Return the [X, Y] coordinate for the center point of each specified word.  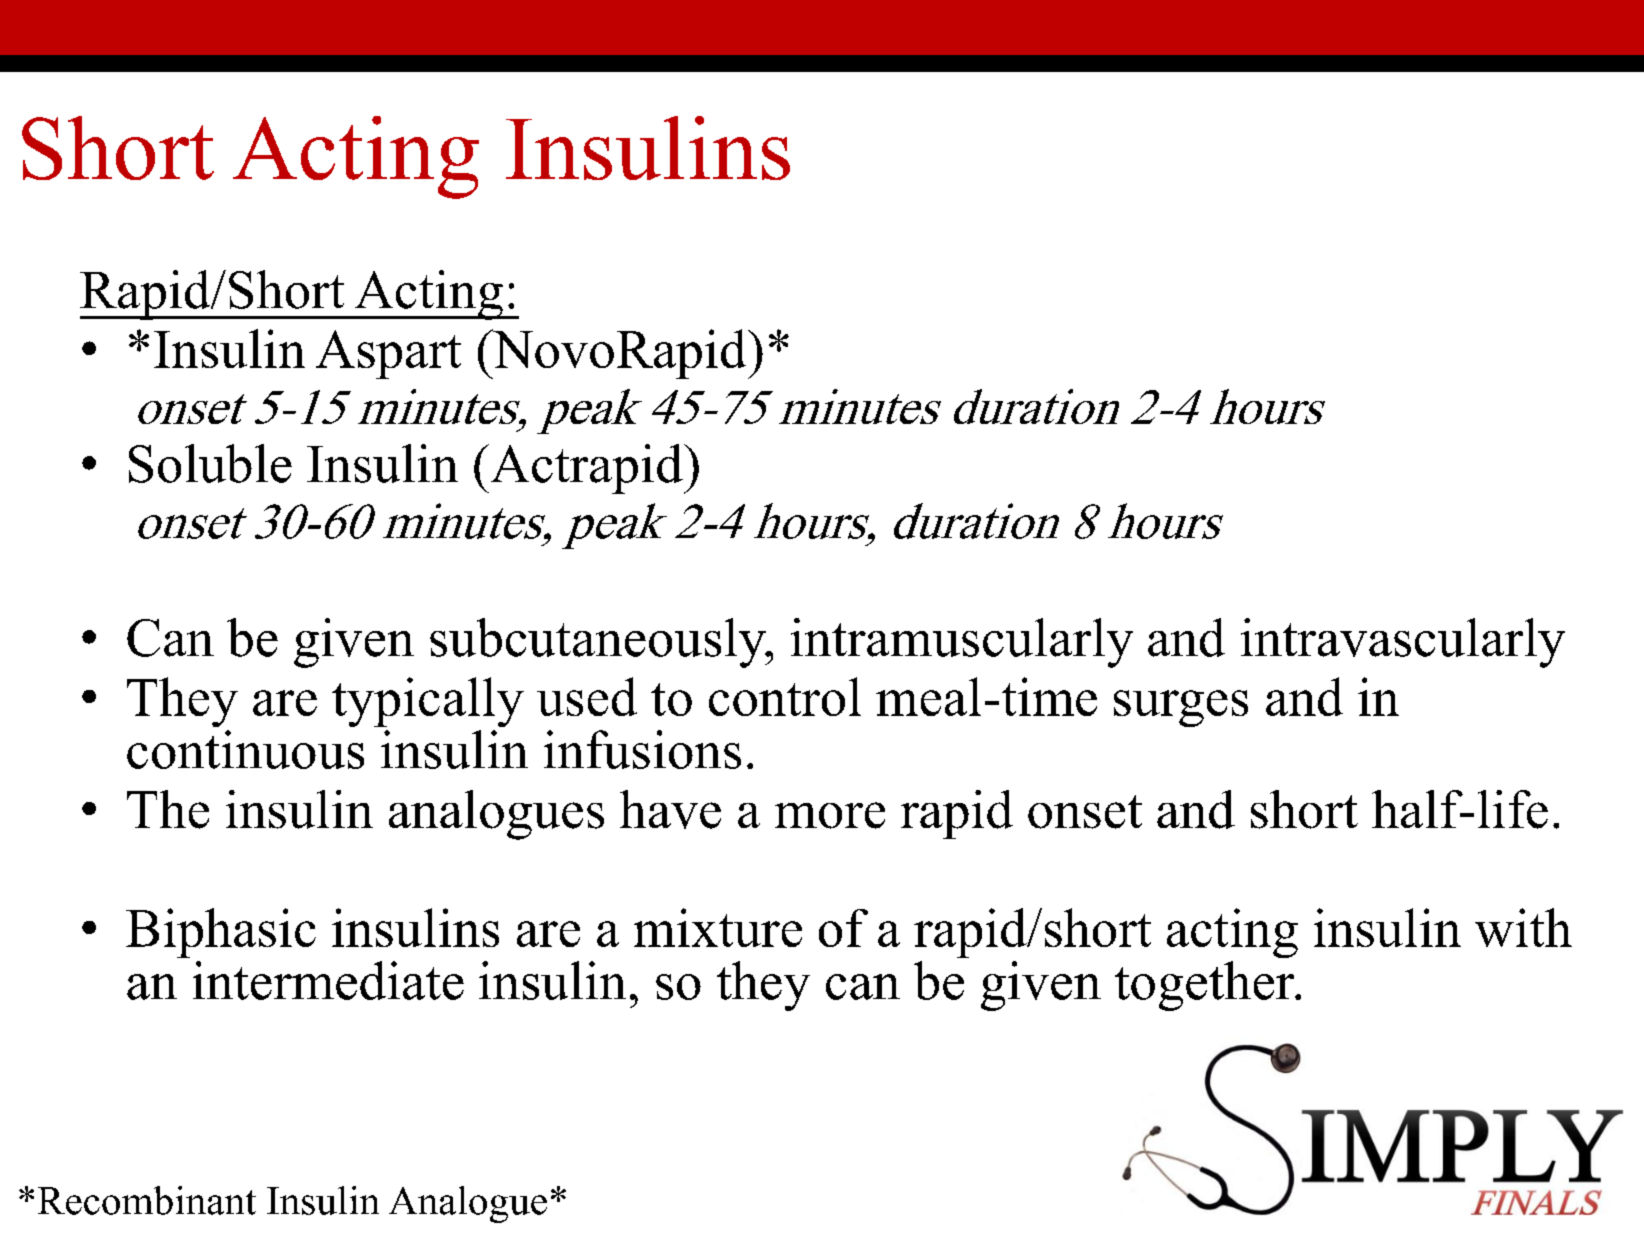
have [670, 809]
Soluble [210, 463]
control [785, 696]
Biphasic [221, 933]
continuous [245, 749]
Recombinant [147, 1200]
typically [428, 702]
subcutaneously [599, 643]
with [1523, 927]
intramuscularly [962, 643]
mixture [718, 927]
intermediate [328, 980]
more [830, 815]
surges [1181, 708]
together [1206, 986]
